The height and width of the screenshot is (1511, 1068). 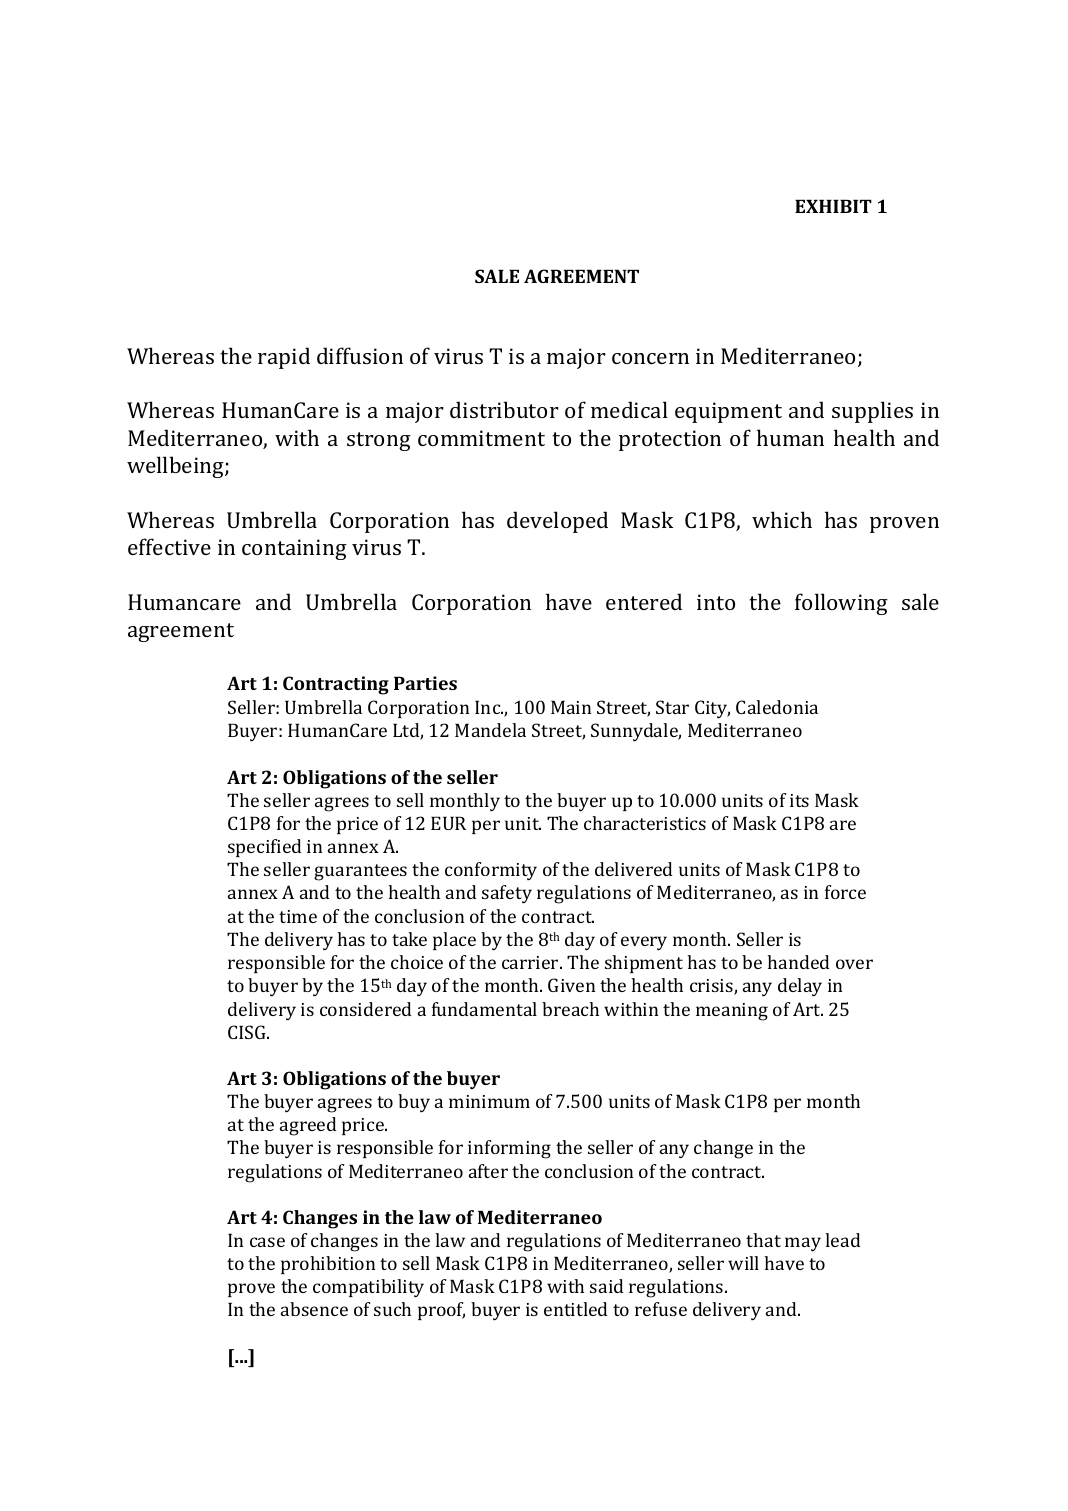 I want to click on force, so click(x=845, y=892).
